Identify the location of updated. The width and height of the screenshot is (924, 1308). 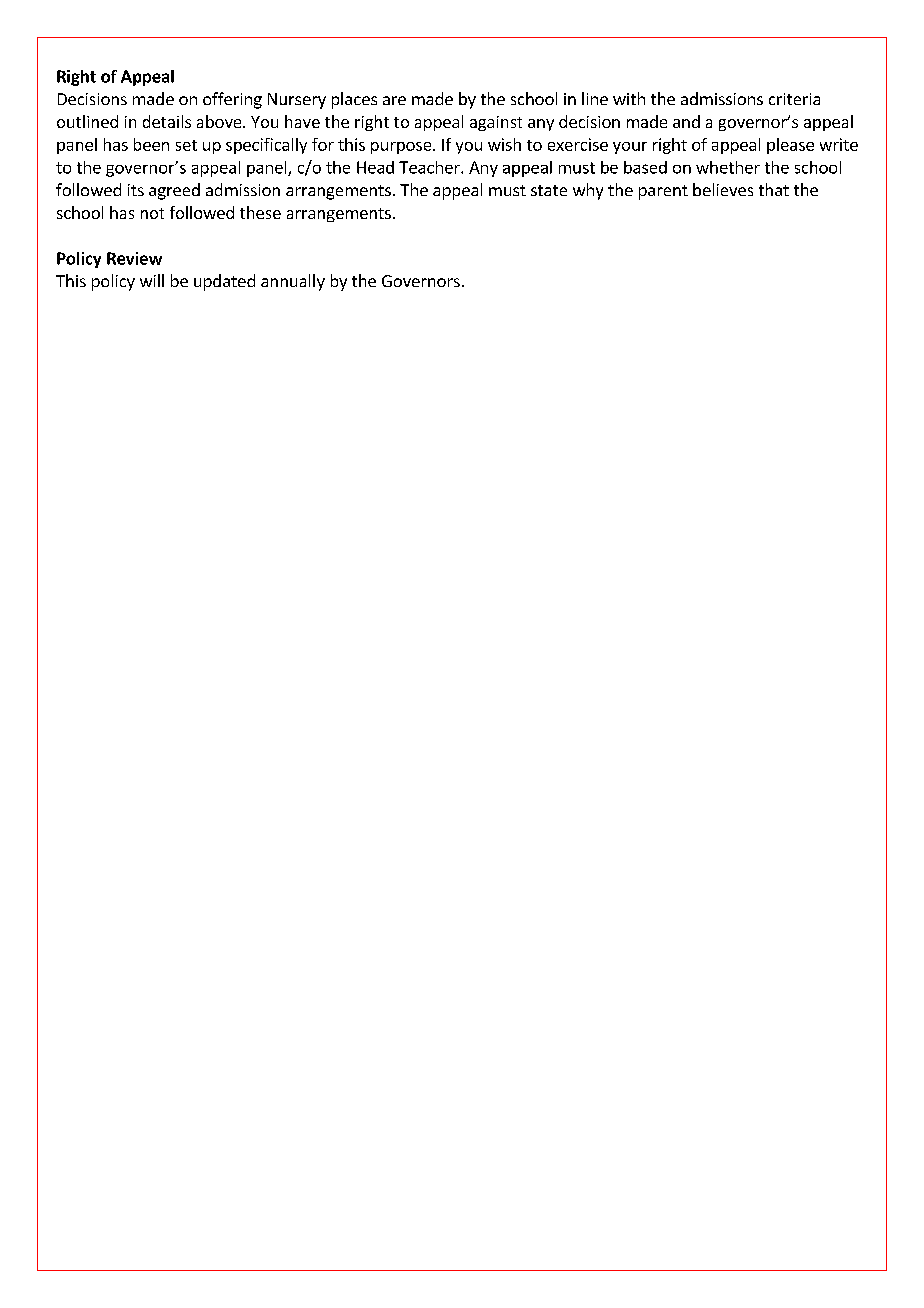
(224, 282).
